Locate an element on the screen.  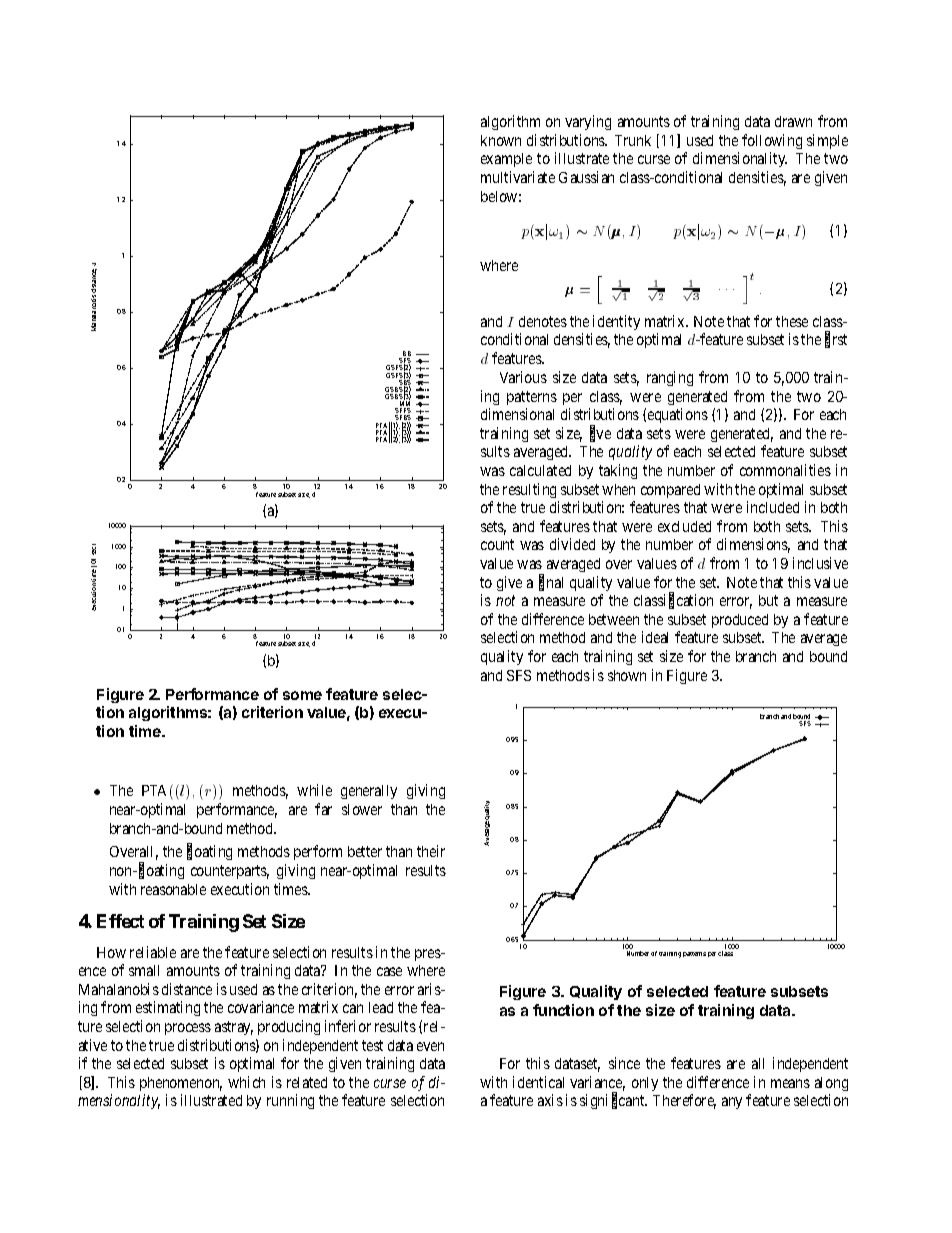
example is located at coordinates (506, 160).
